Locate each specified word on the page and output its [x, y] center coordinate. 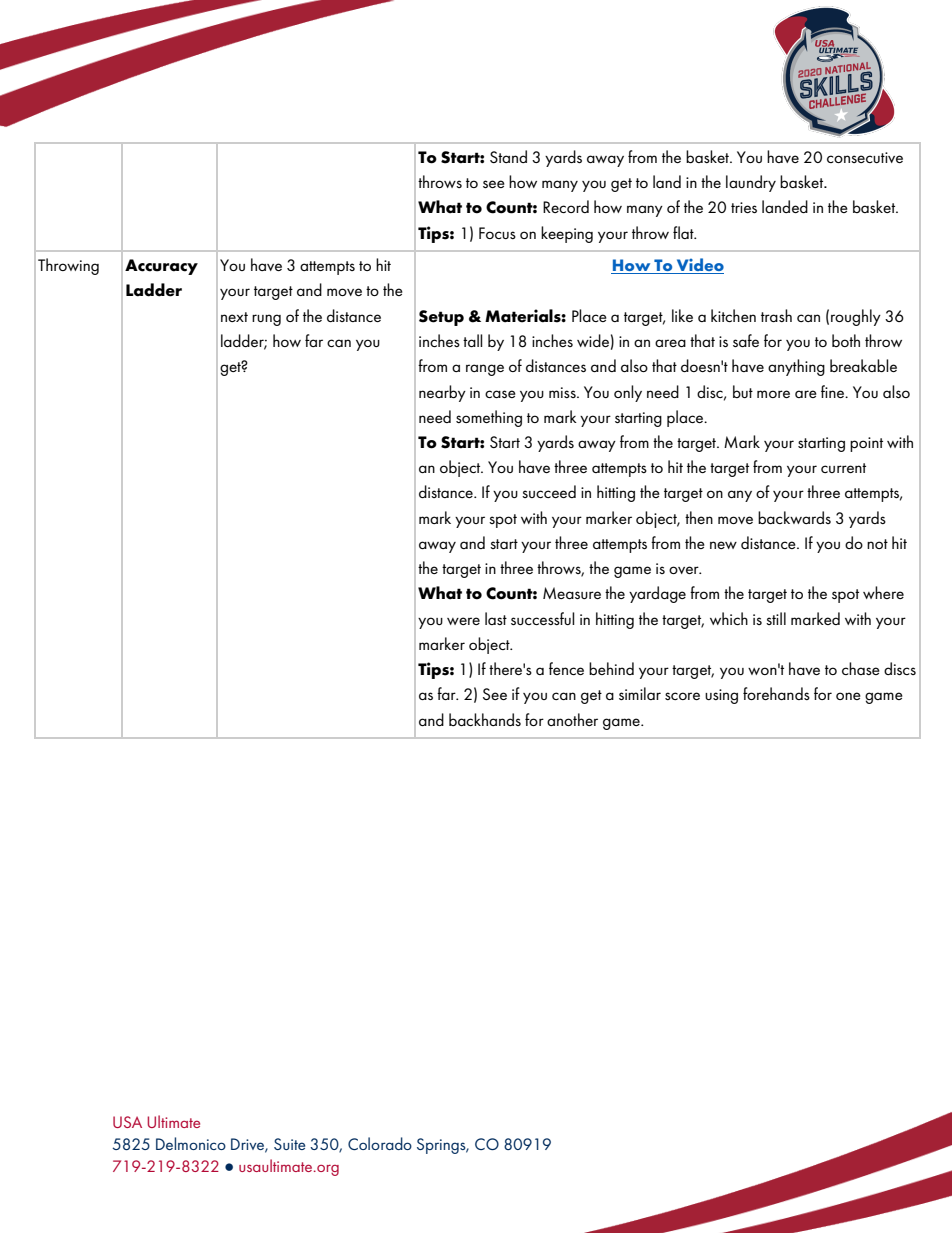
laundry [751, 183]
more [773, 394]
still [776, 618]
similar [640, 693]
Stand [508, 156]
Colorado [380, 1143]
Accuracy [161, 267]
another [572, 719]
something [489, 418]
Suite [289, 1144]
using [721, 696]
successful [543, 618]
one [848, 696]
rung [266, 320]
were [463, 621]
